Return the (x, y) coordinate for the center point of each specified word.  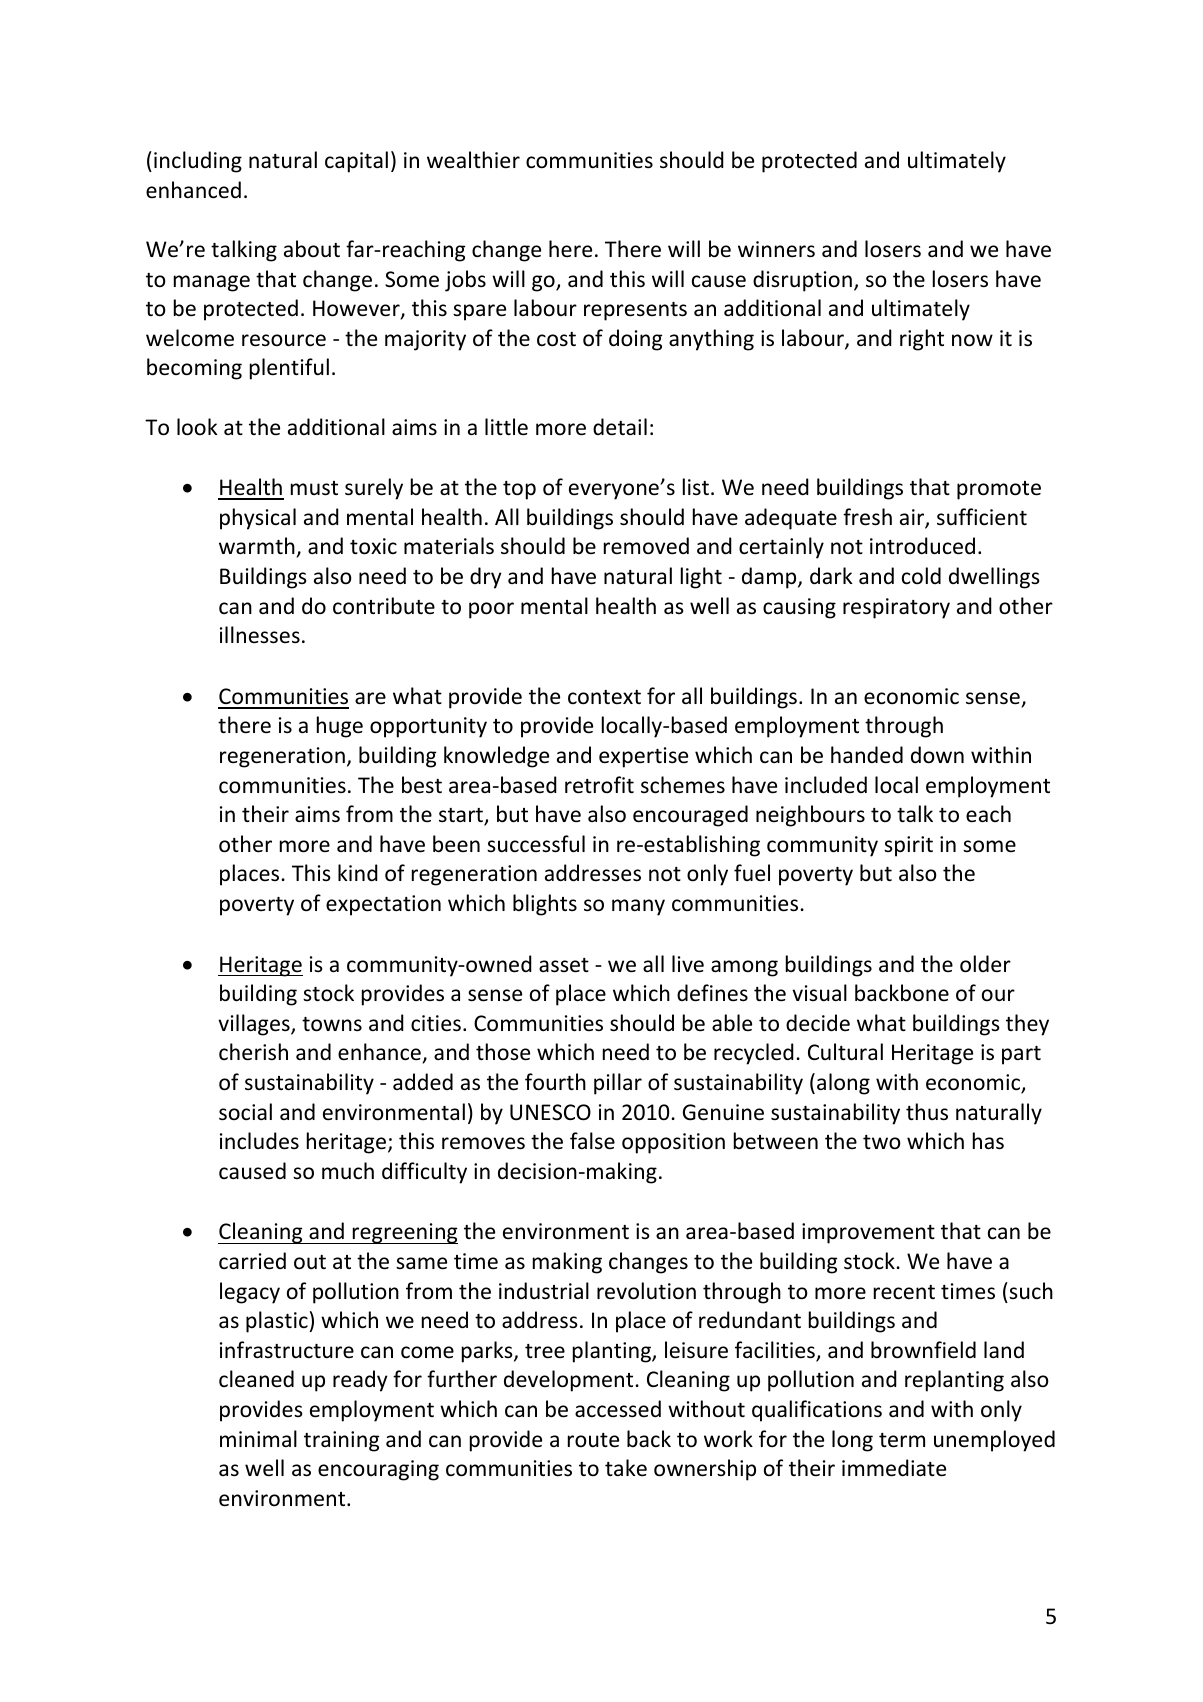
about (312, 249)
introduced (922, 546)
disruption (802, 281)
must (314, 488)
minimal (258, 1438)
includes (259, 1141)
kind (358, 872)
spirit (908, 846)
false (592, 1140)
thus (927, 1112)
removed (646, 546)
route (593, 1440)
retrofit (599, 785)
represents (635, 311)
